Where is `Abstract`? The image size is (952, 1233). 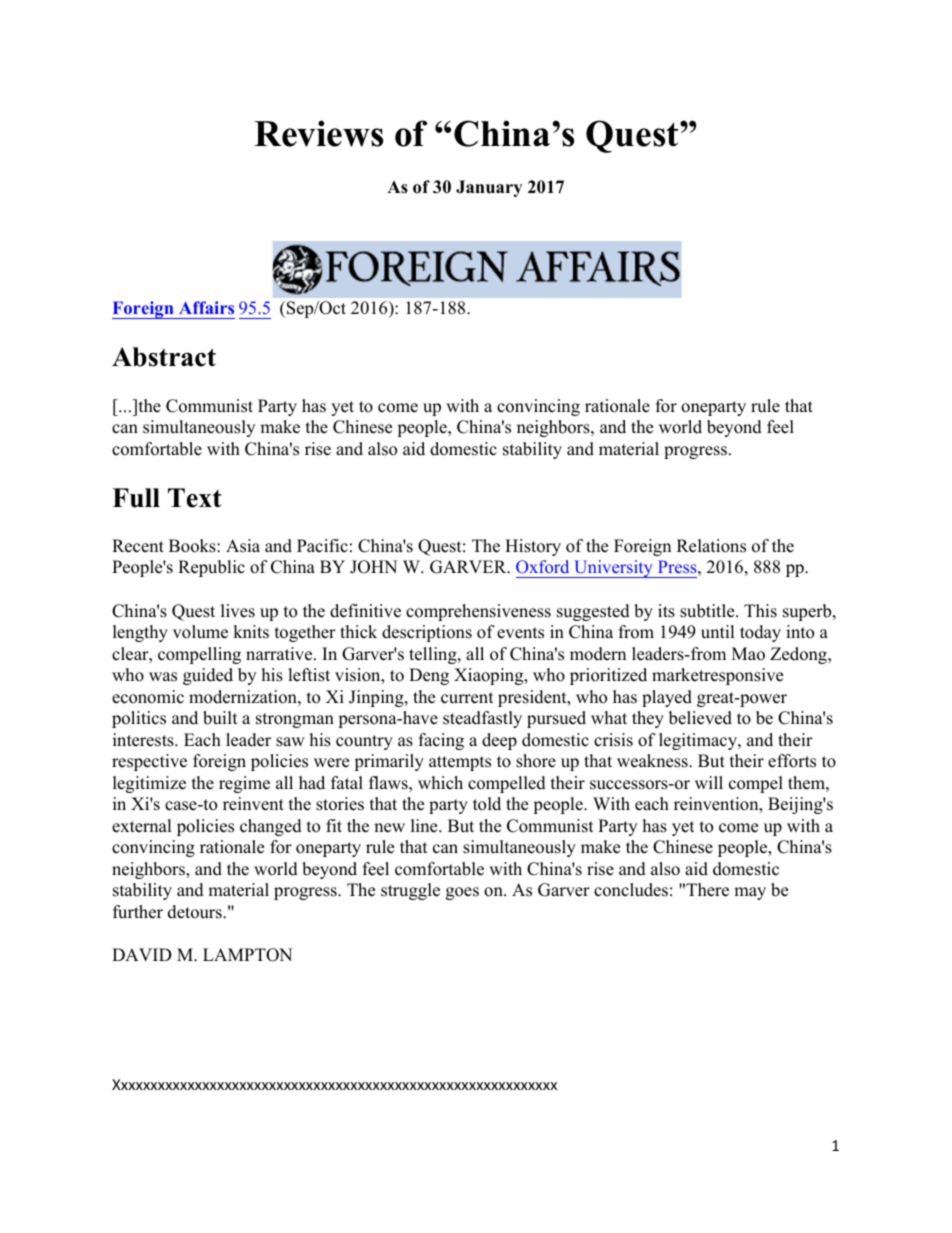 Abstract is located at coordinates (164, 357).
